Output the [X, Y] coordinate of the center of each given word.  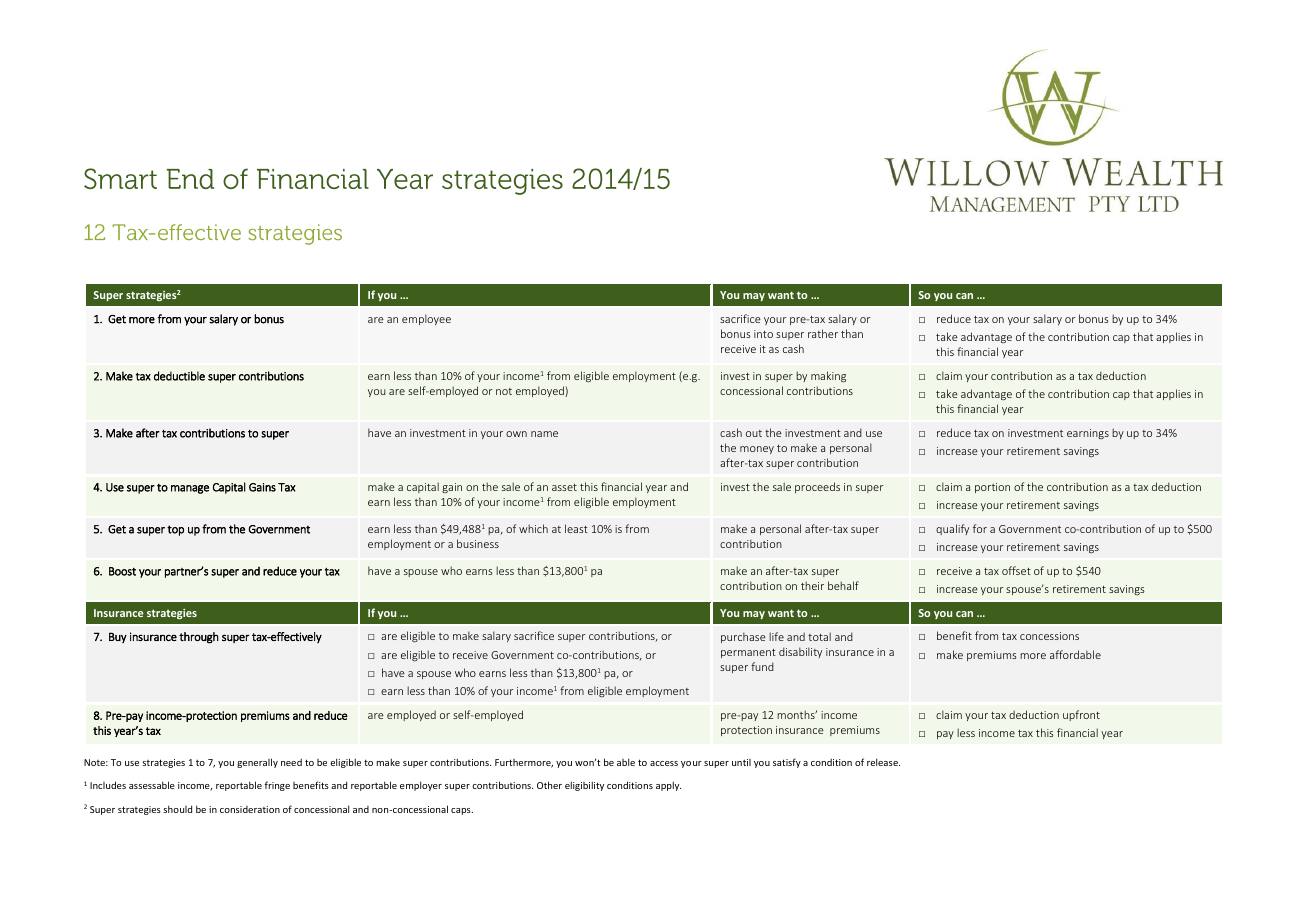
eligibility [584, 786]
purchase [743, 637]
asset [564, 487]
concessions [1049, 636]
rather [823, 333]
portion [992, 488]
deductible [179, 376]
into [763, 334]
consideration [250, 809]
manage [190, 489]
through [199, 638]
